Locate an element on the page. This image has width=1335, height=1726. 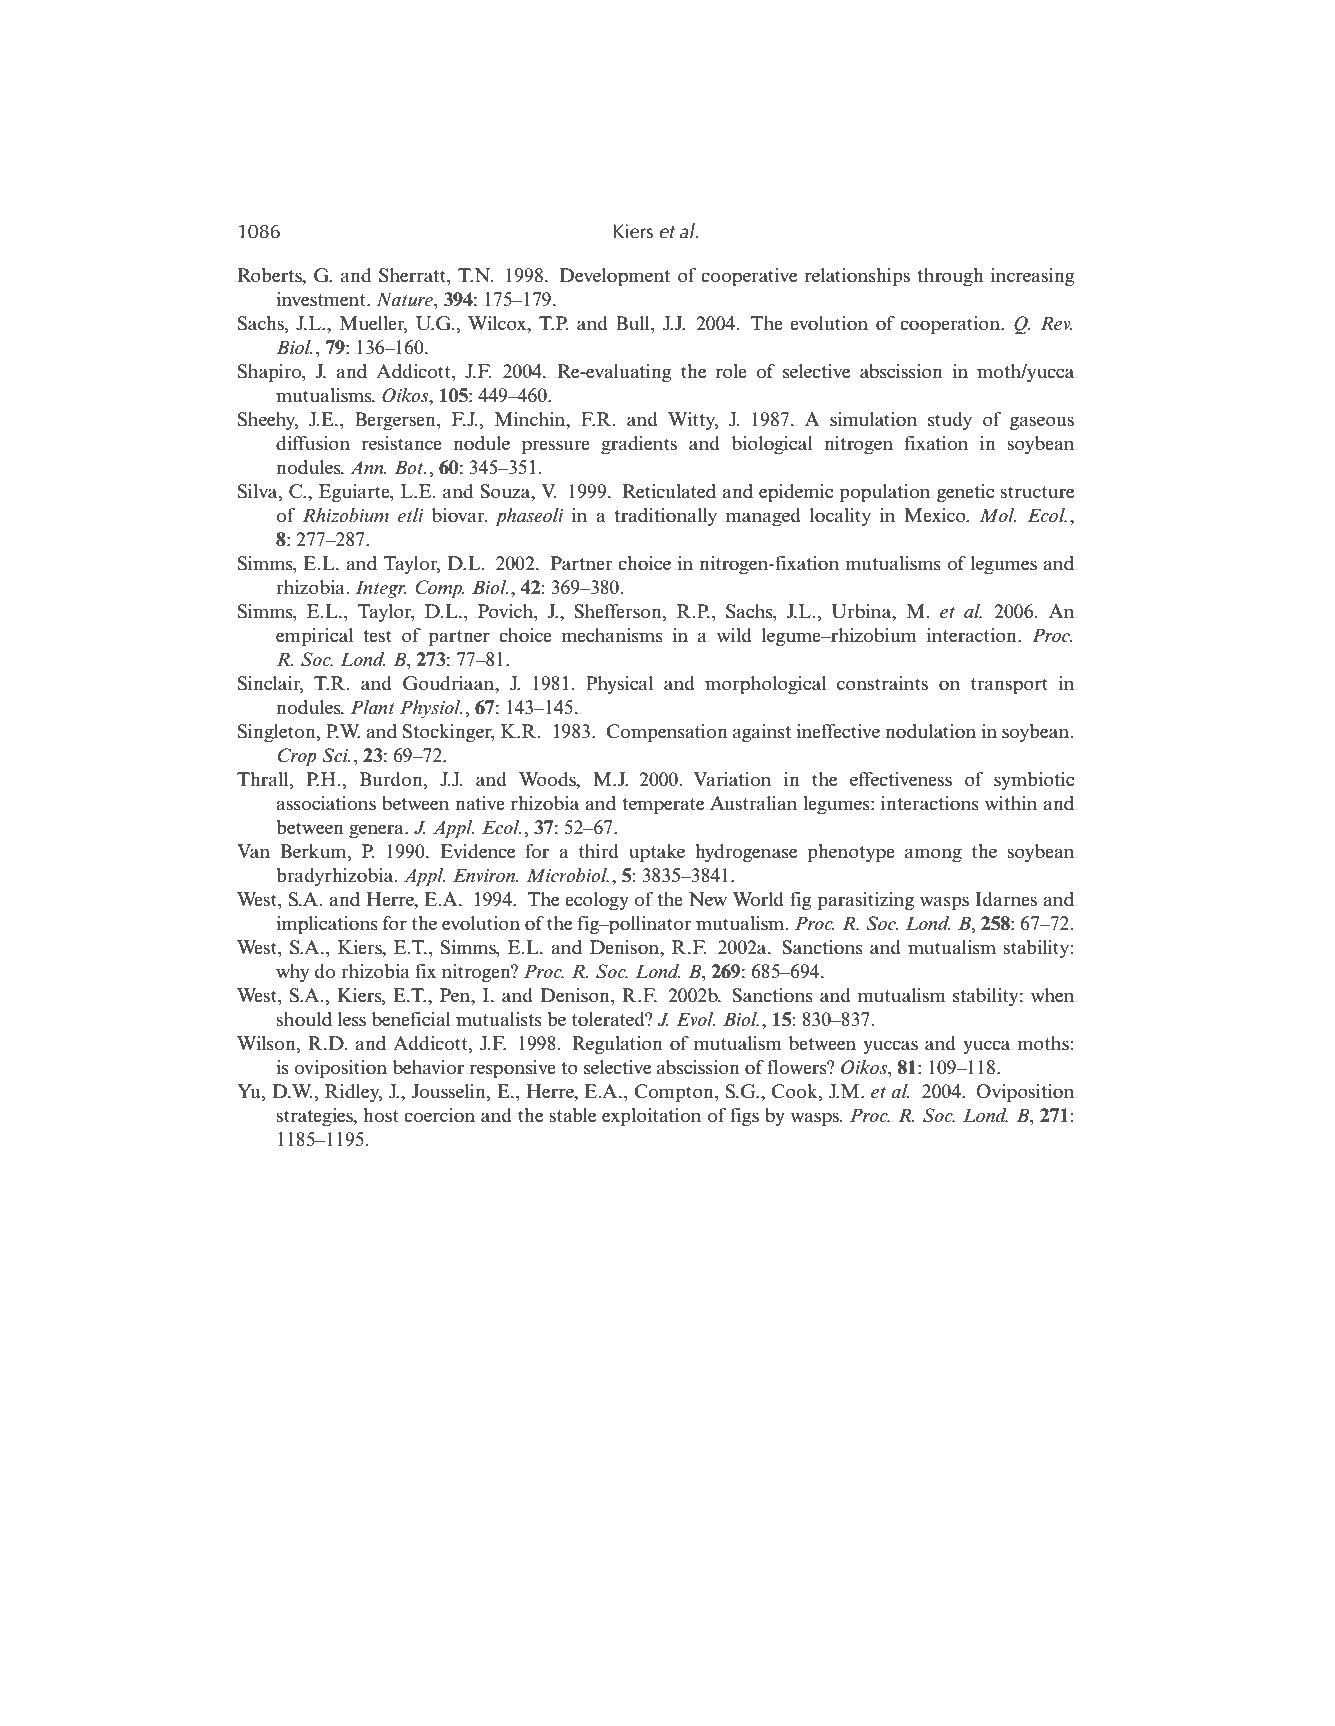
mechanisms is located at coordinates (612, 635).
